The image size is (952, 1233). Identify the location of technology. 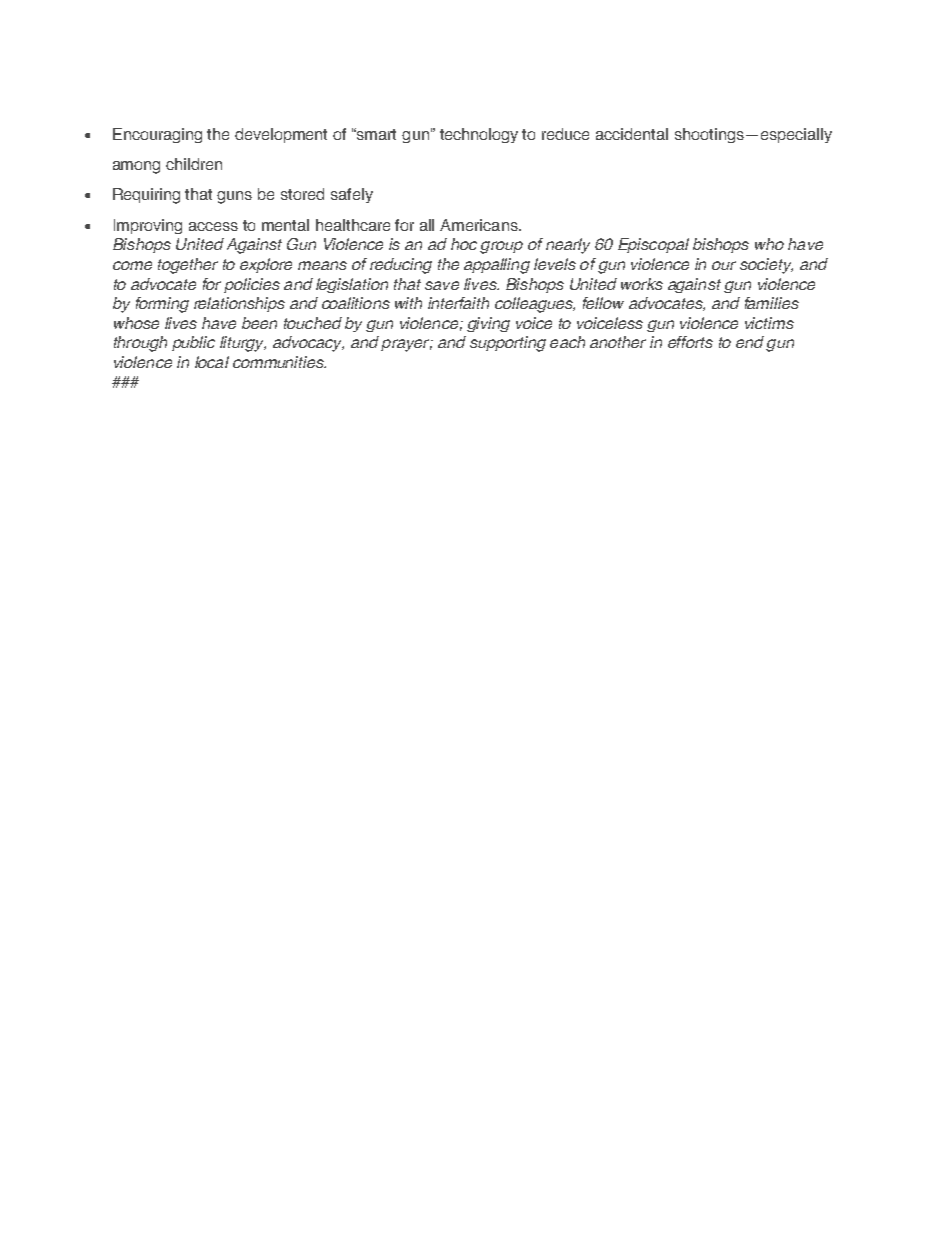
(479, 135).
